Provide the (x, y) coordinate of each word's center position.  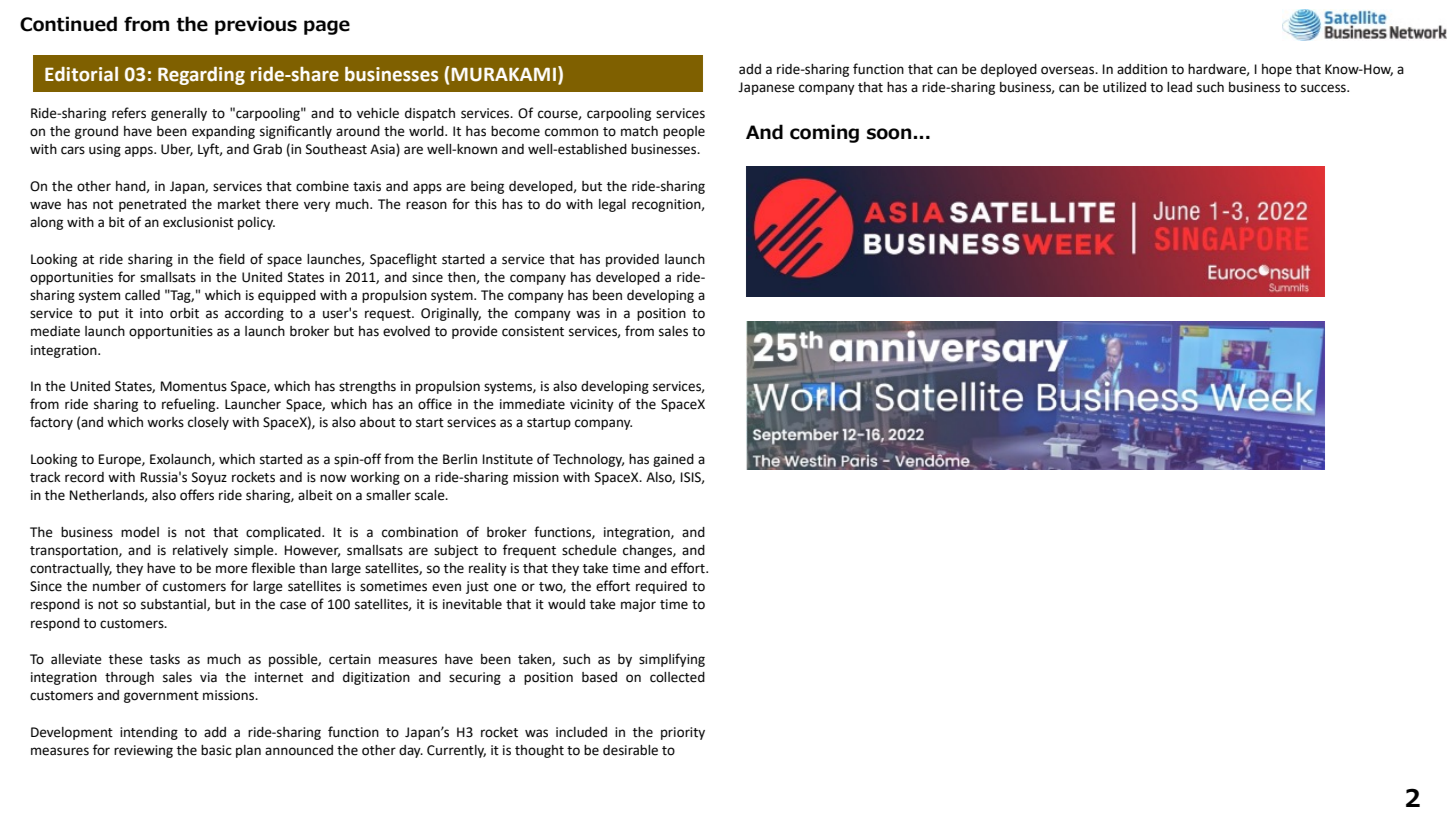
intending (149, 733)
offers (197, 495)
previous (256, 25)
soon (889, 134)
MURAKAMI (503, 74)
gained (673, 460)
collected (677, 677)
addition (1142, 69)
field (232, 259)
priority (683, 733)
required (661, 587)
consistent (533, 331)
